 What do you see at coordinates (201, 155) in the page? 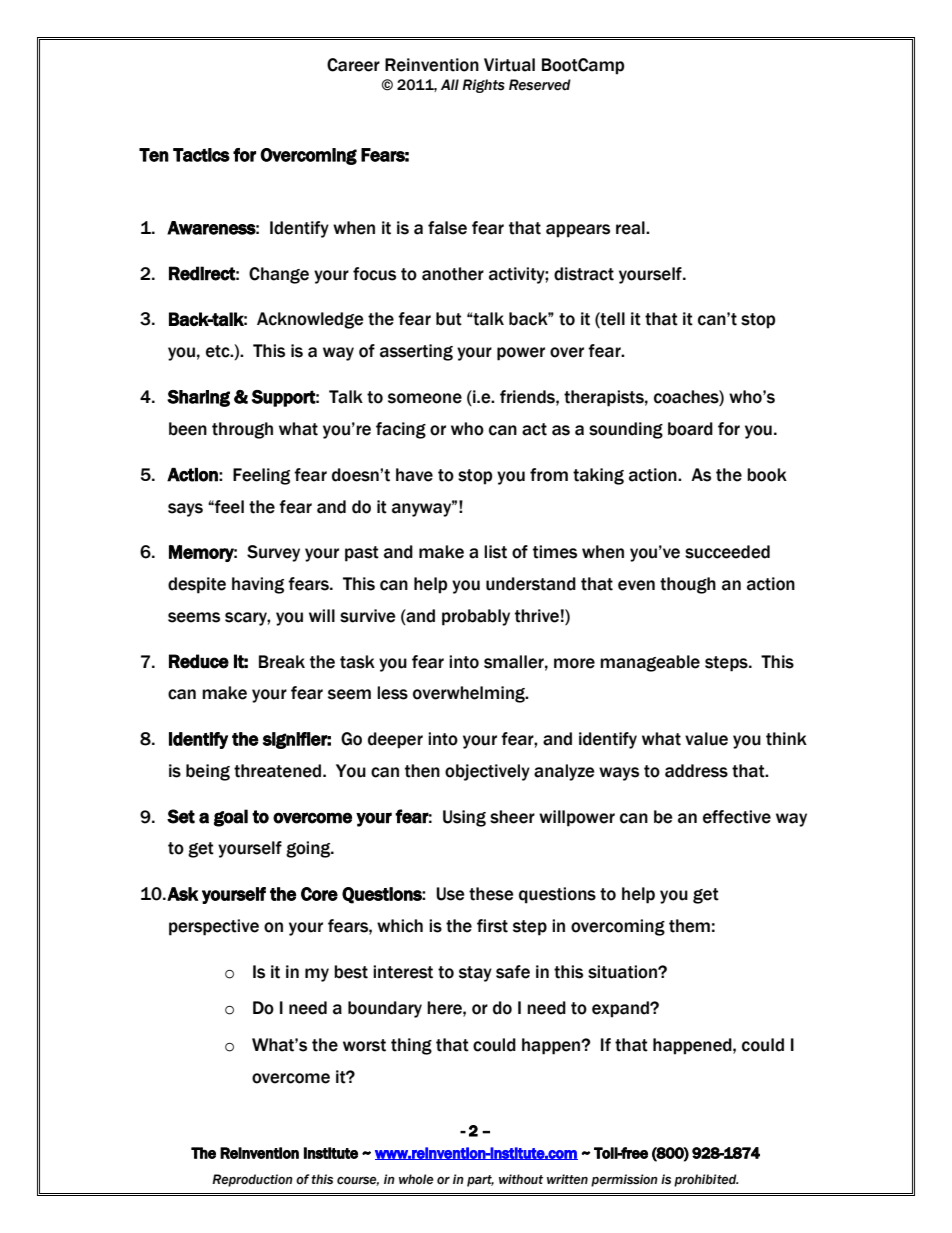
I see `Tactics` at bounding box center [201, 155].
